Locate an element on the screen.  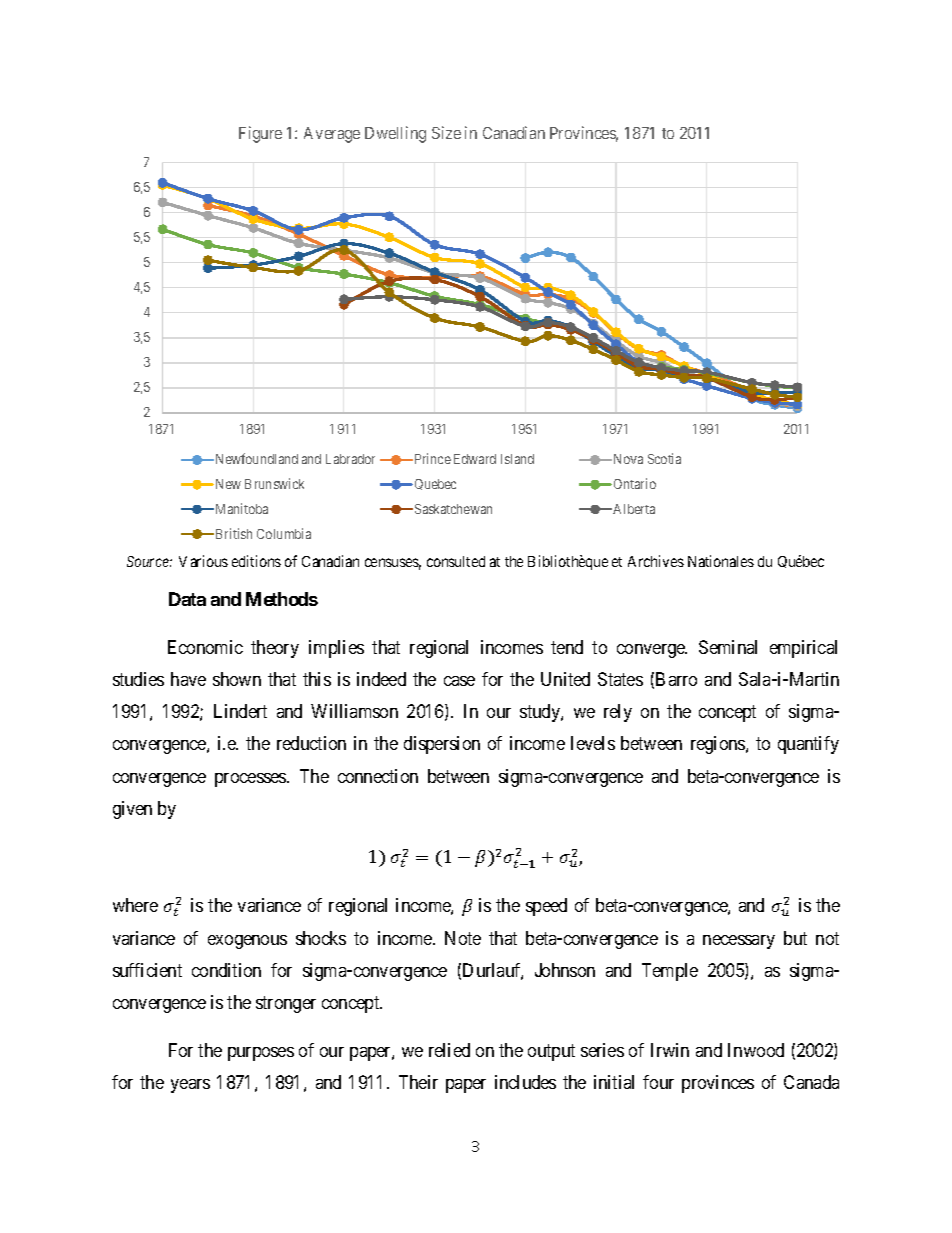
relied is located at coordinates (449, 1050).
